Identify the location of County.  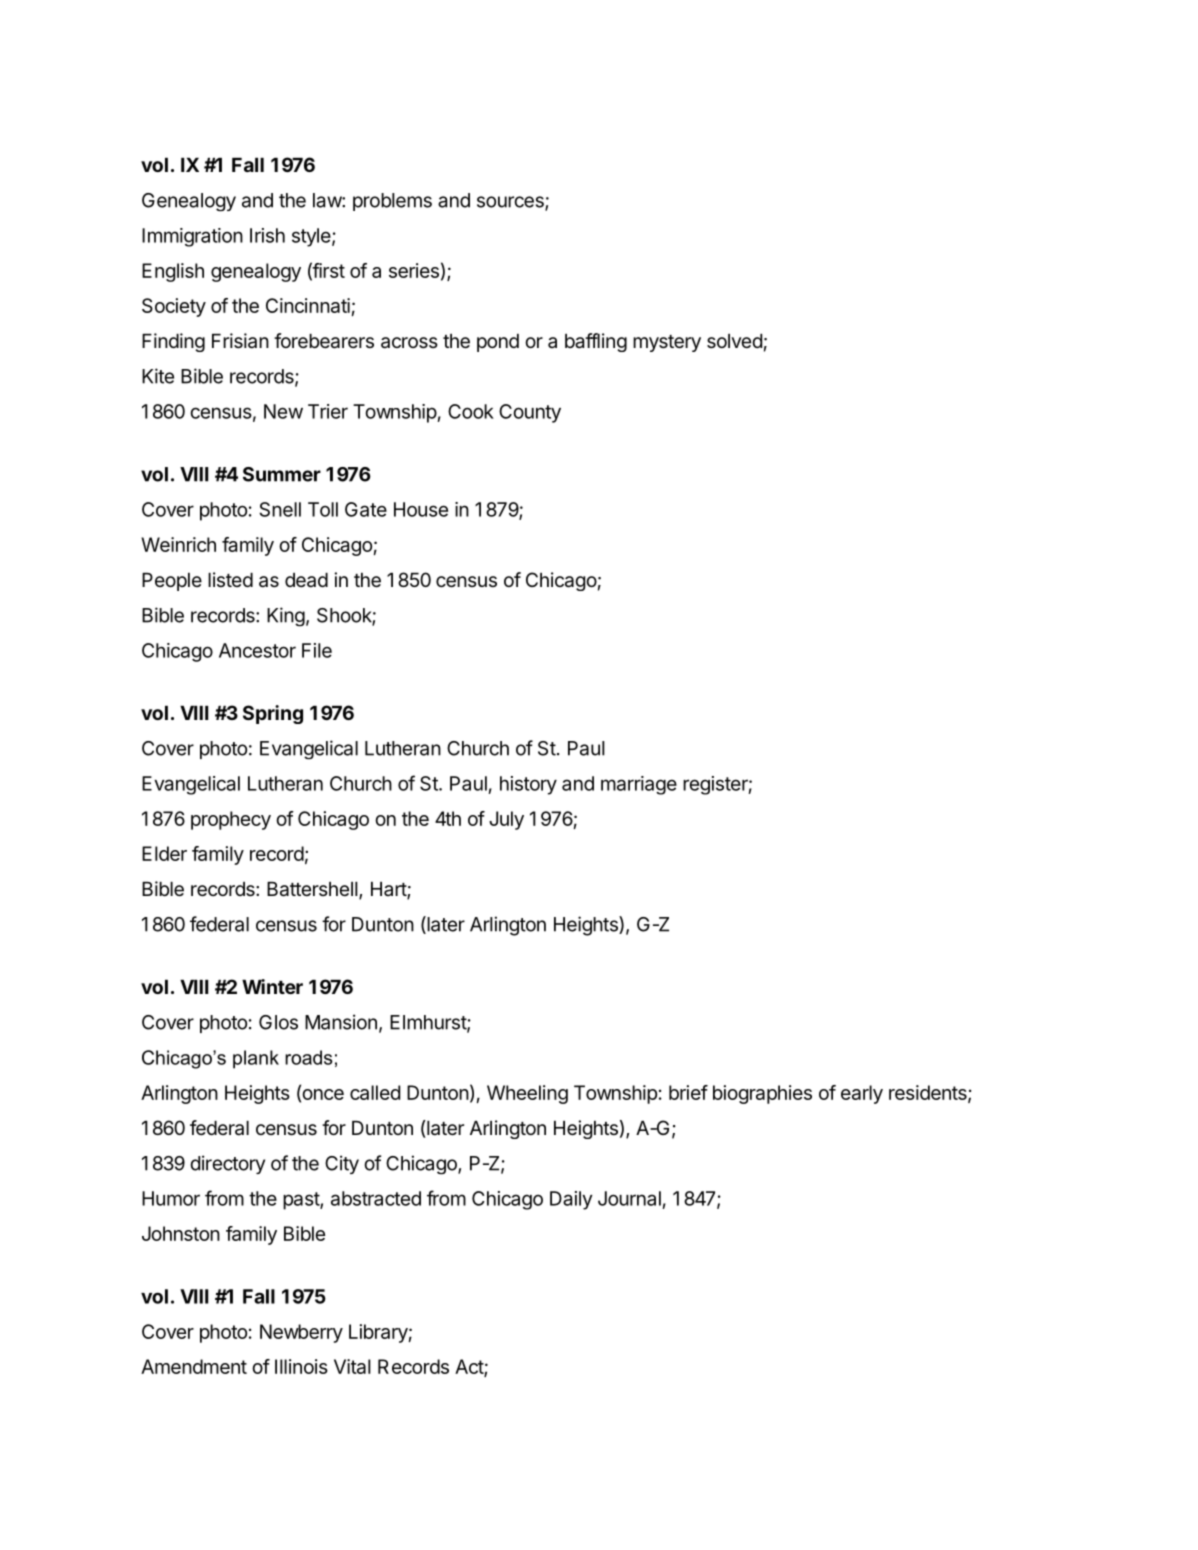
(530, 413).
